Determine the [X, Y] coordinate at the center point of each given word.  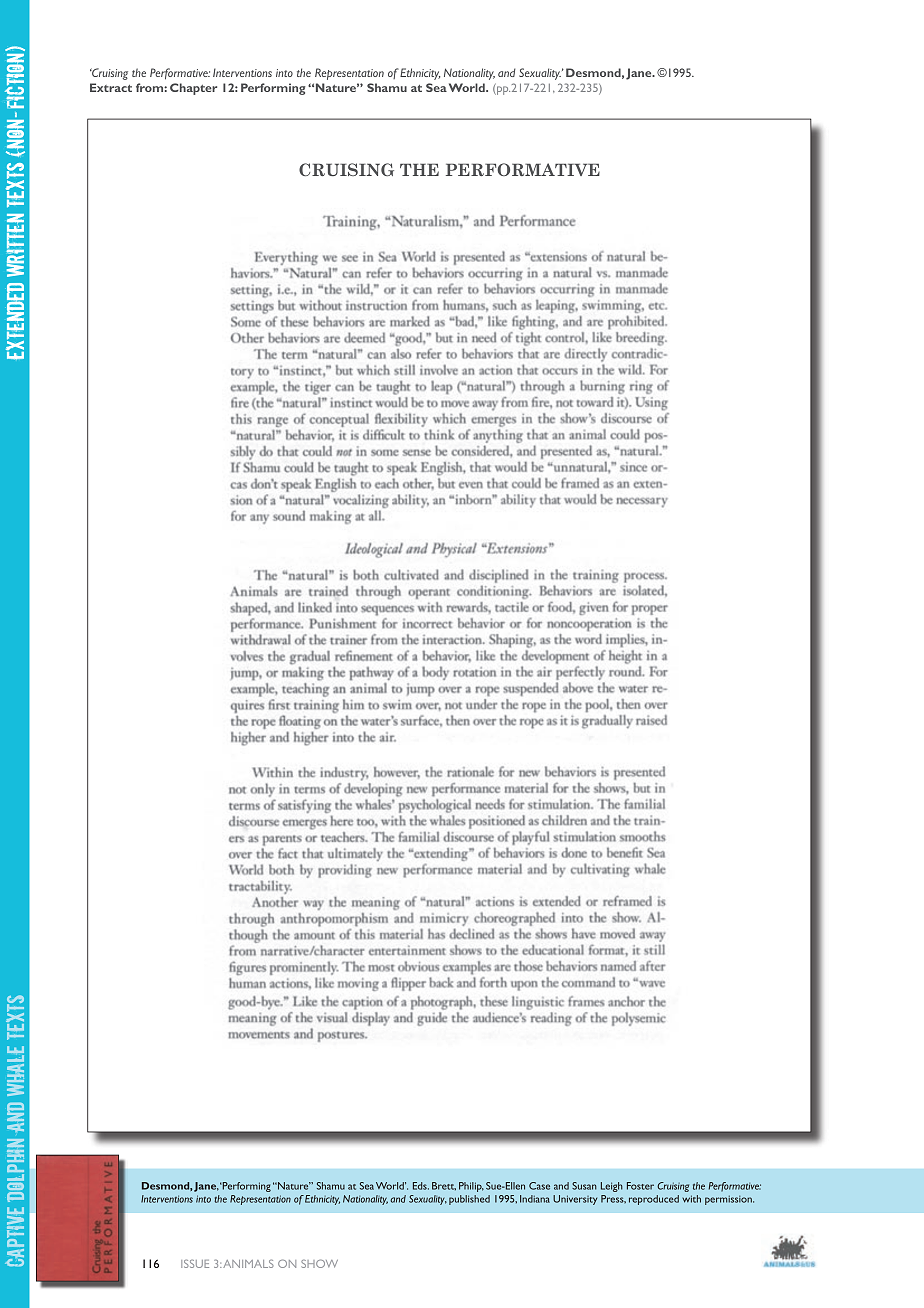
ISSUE [195, 1264]
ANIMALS [248, 1264]
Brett [444, 1186]
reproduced [654, 1200]
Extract [111, 87]
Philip [471, 1187]
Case [539, 1186]
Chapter [193, 89]
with [691, 1199]
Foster [640, 1186]
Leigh [612, 1187]
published [469, 1200]
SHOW [319, 1263]
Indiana [535, 1199]
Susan [584, 1186]
